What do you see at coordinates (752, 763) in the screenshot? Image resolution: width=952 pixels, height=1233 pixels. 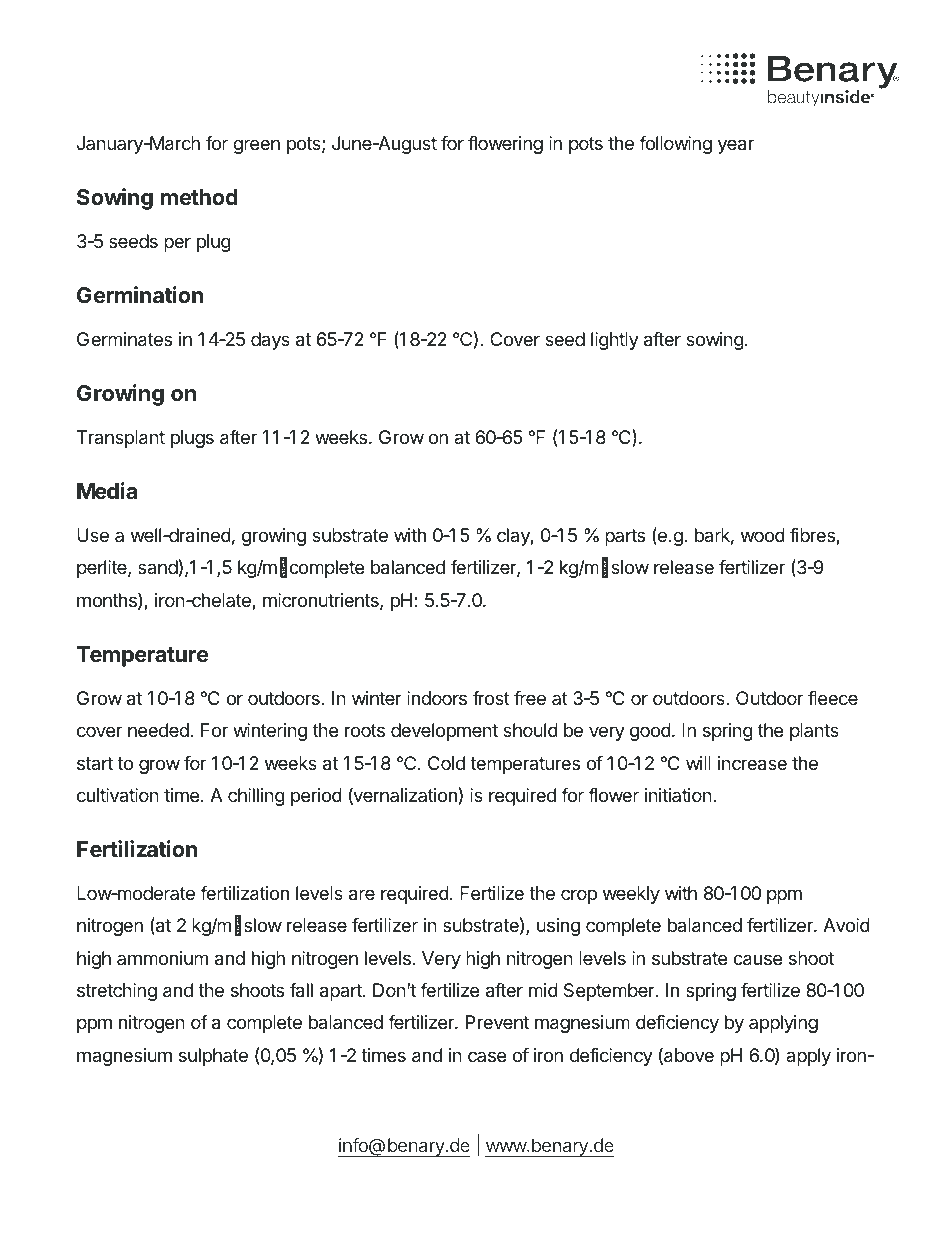 I see `increase` at bounding box center [752, 763].
